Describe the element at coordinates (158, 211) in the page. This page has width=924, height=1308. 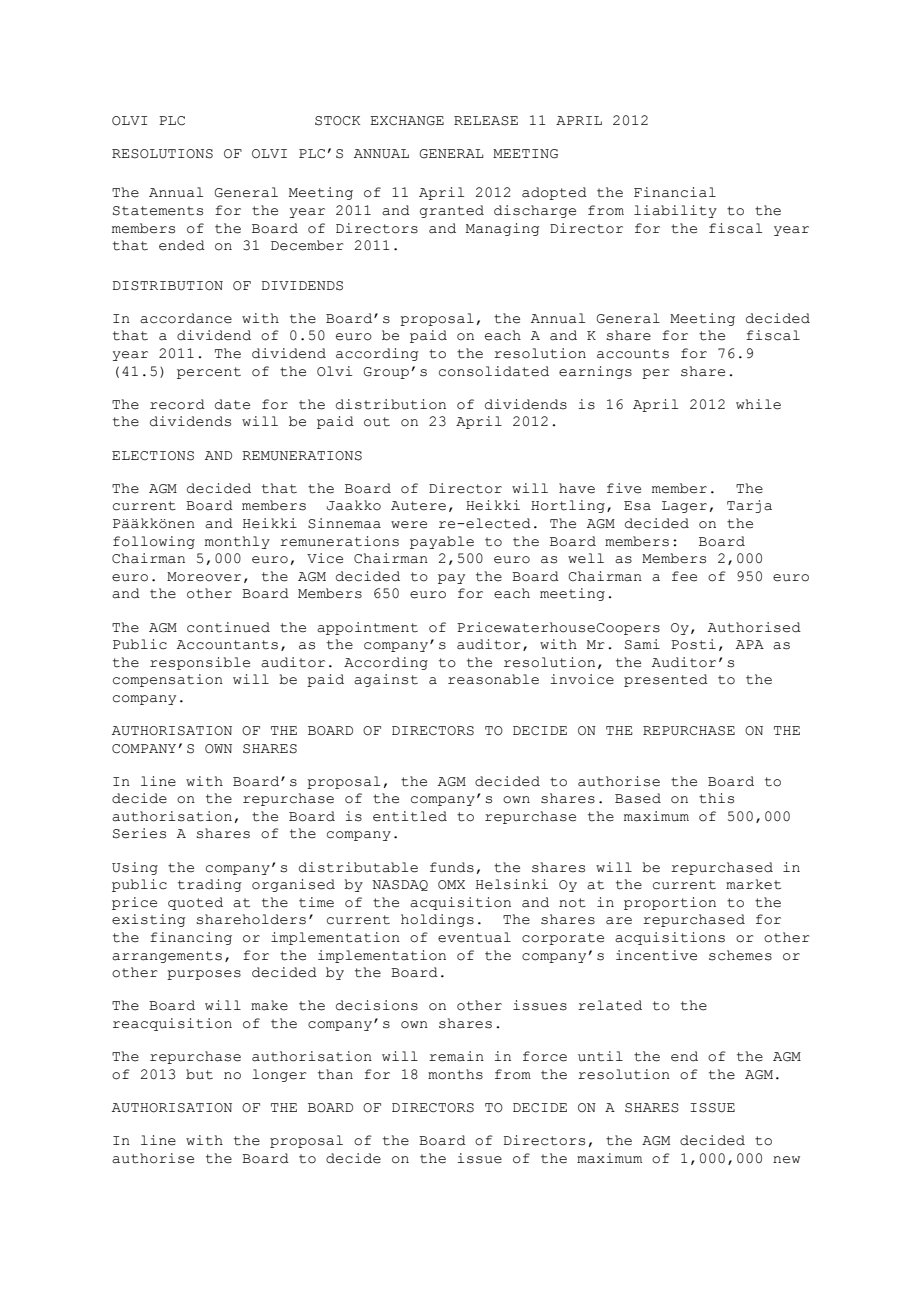
I see `Statements` at that location.
